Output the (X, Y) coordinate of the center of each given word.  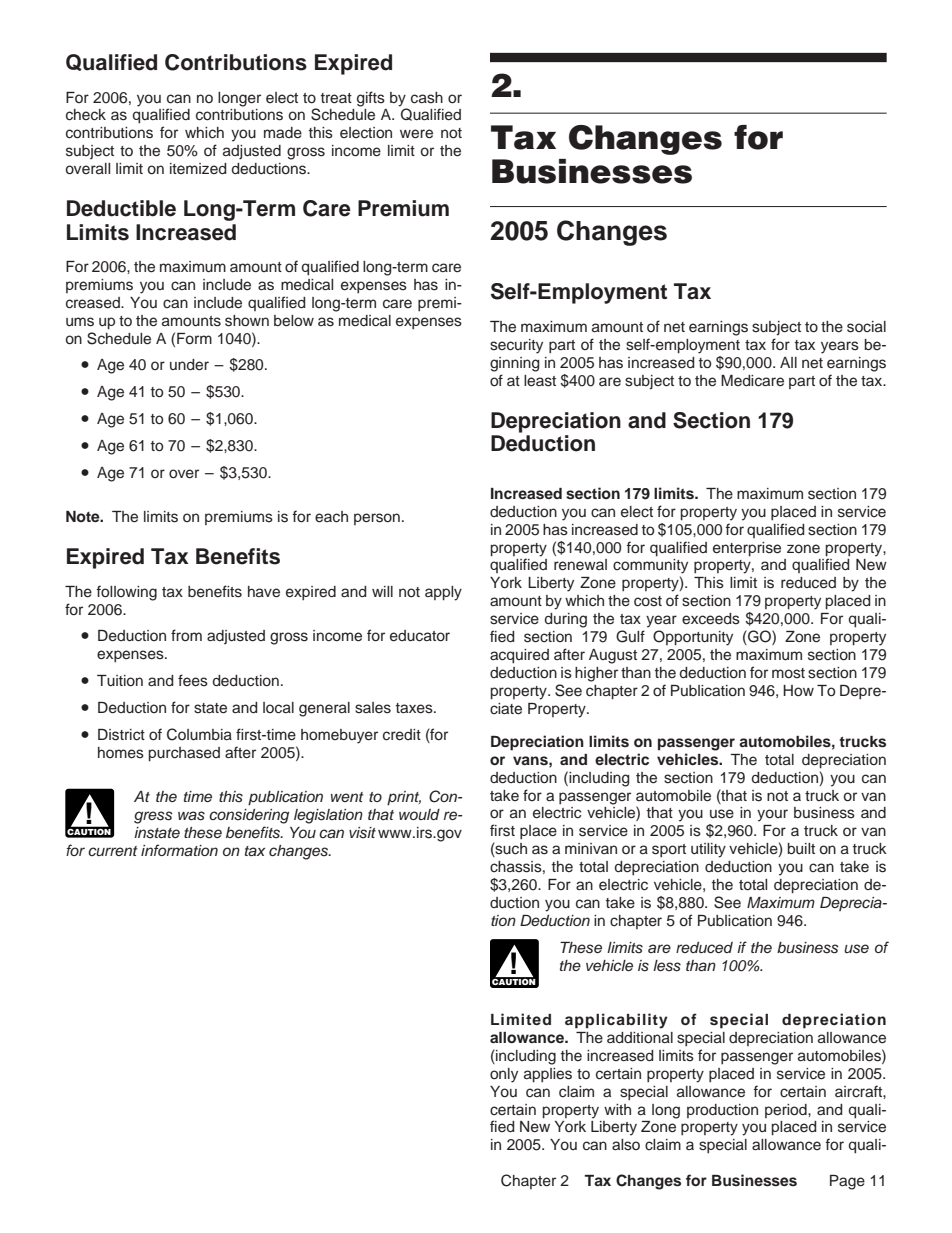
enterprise (747, 549)
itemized (198, 169)
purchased (184, 754)
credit (402, 735)
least (540, 381)
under (189, 365)
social (866, 327)
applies (548, 1075)
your (772, 815)
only (504, 1075)
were (416, 134)
